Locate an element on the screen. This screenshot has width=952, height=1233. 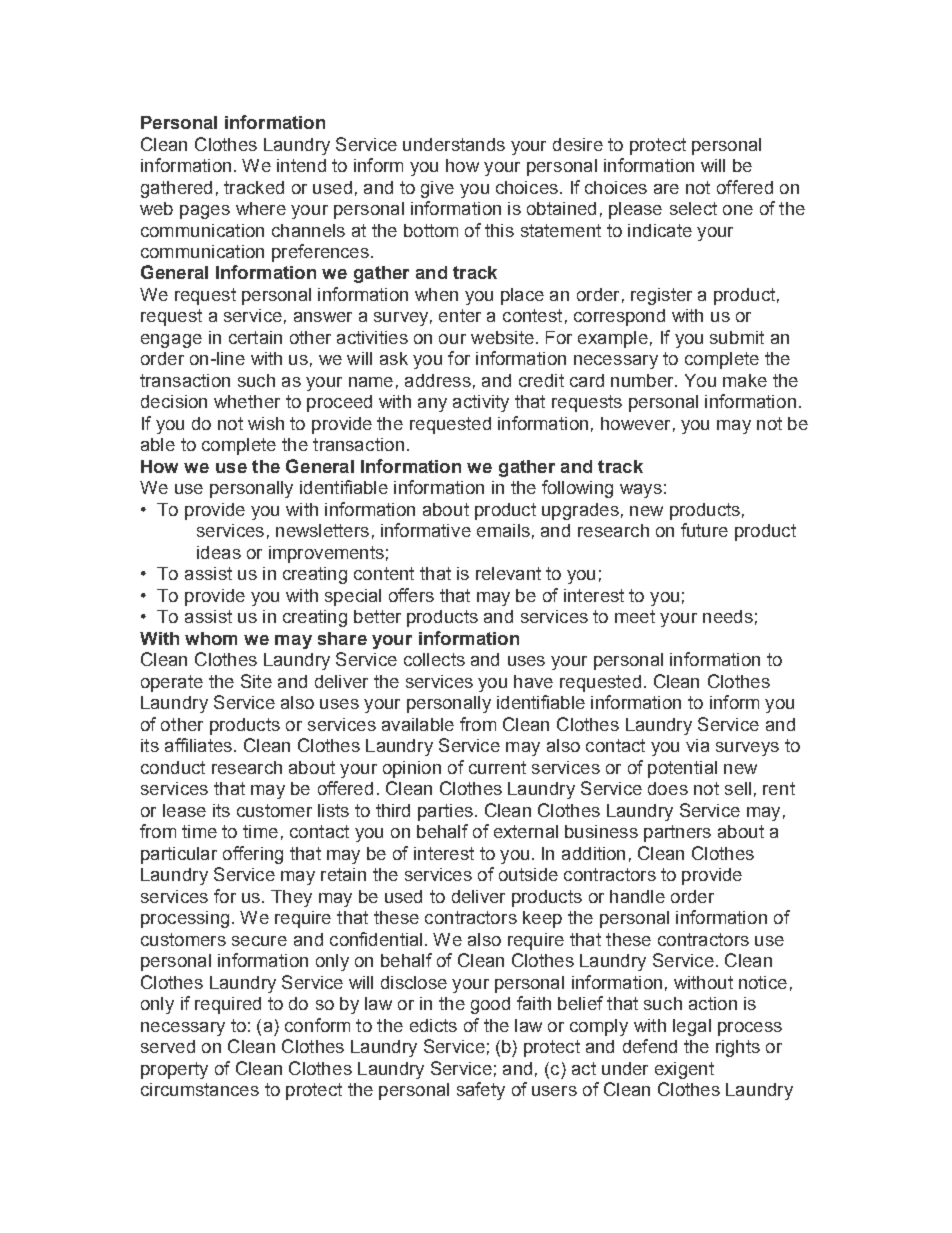
safety is located at coordinates (481, 1091).
